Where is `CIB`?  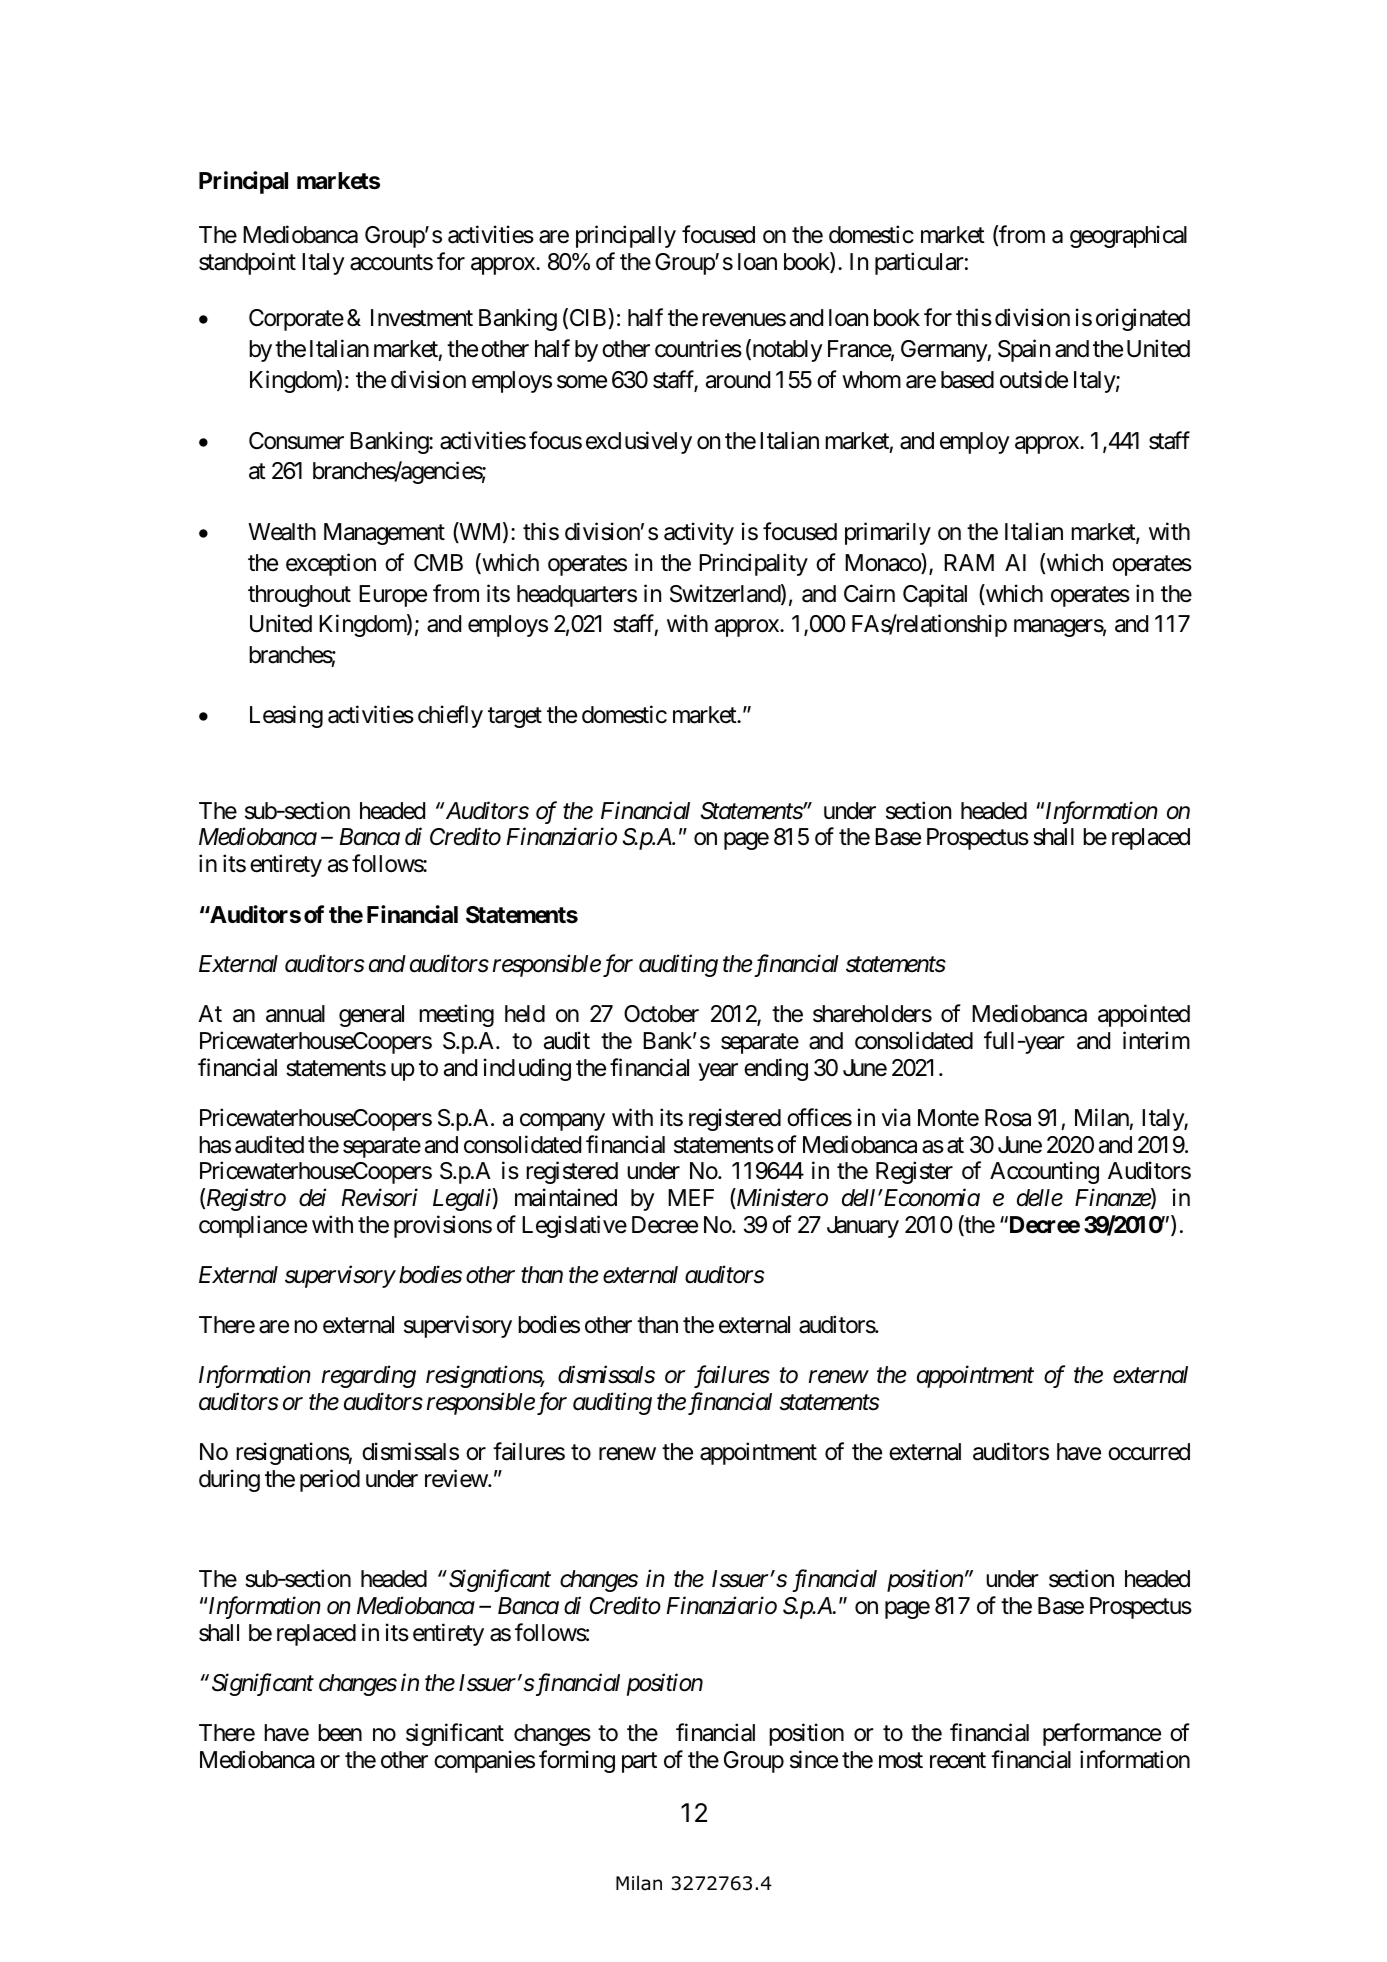 CIB is located at coordinates (586, 319).
